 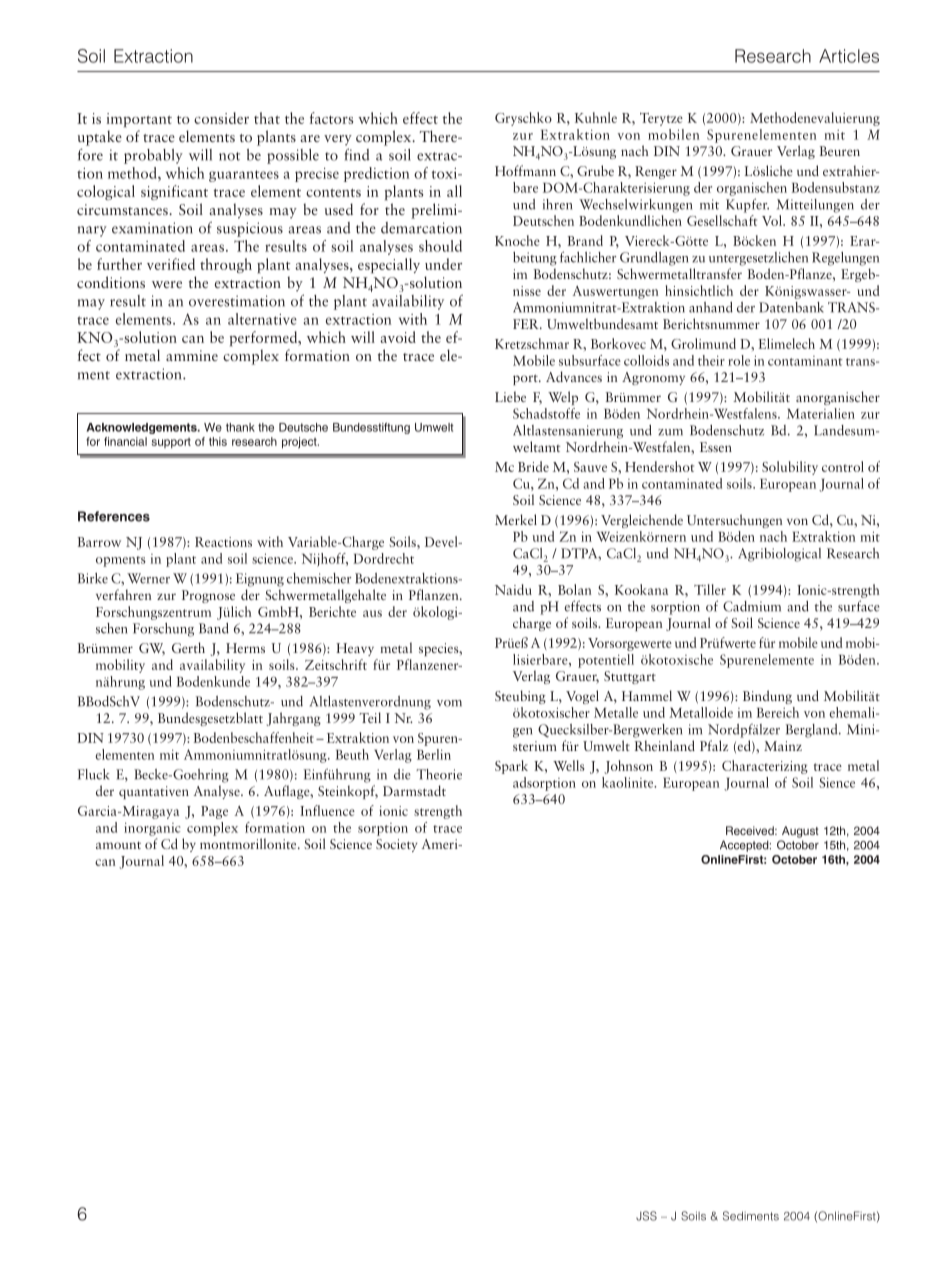 I want to click on Hoffmann, so click(x=525, y=170).
